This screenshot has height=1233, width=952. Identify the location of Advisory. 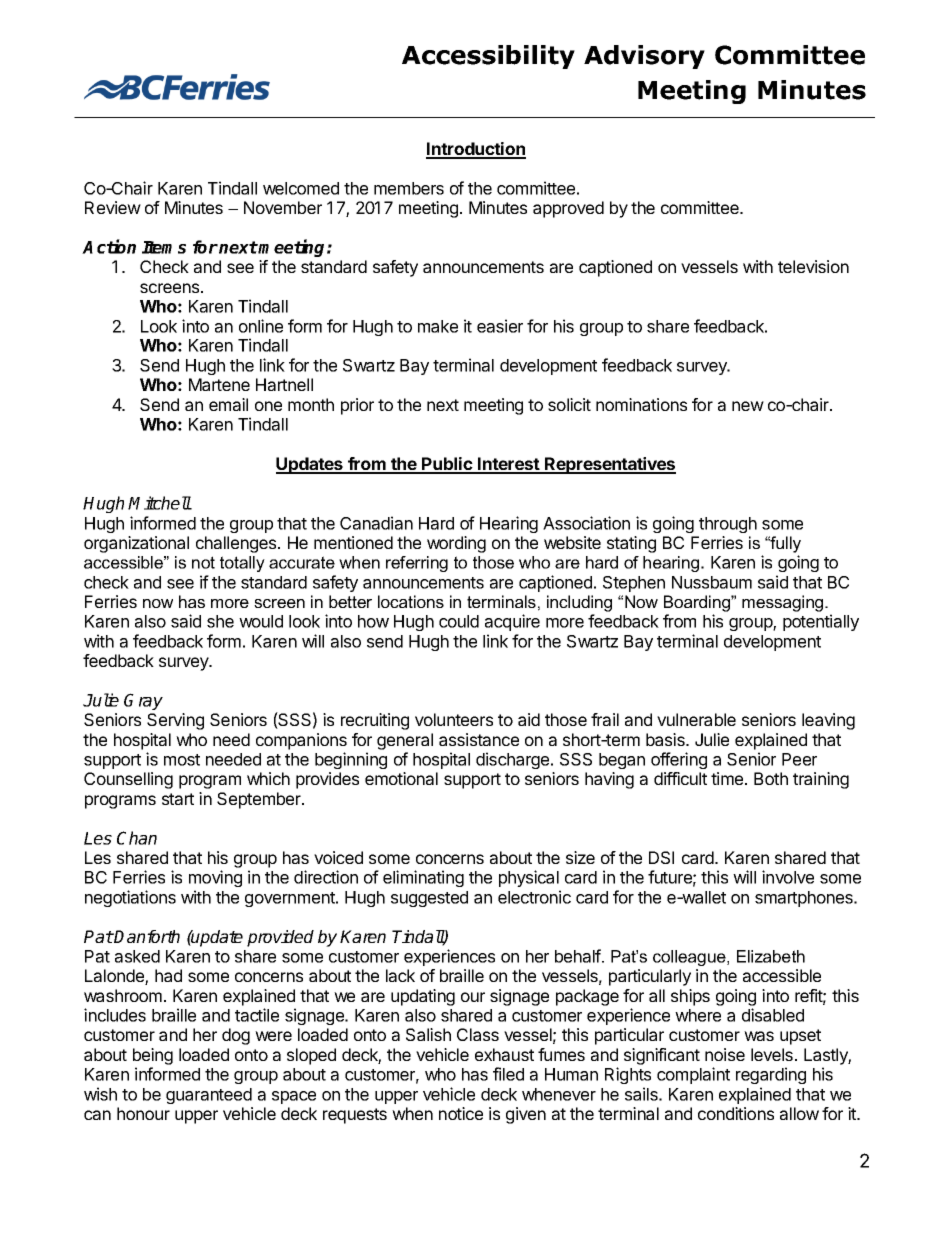
(644, 57).
